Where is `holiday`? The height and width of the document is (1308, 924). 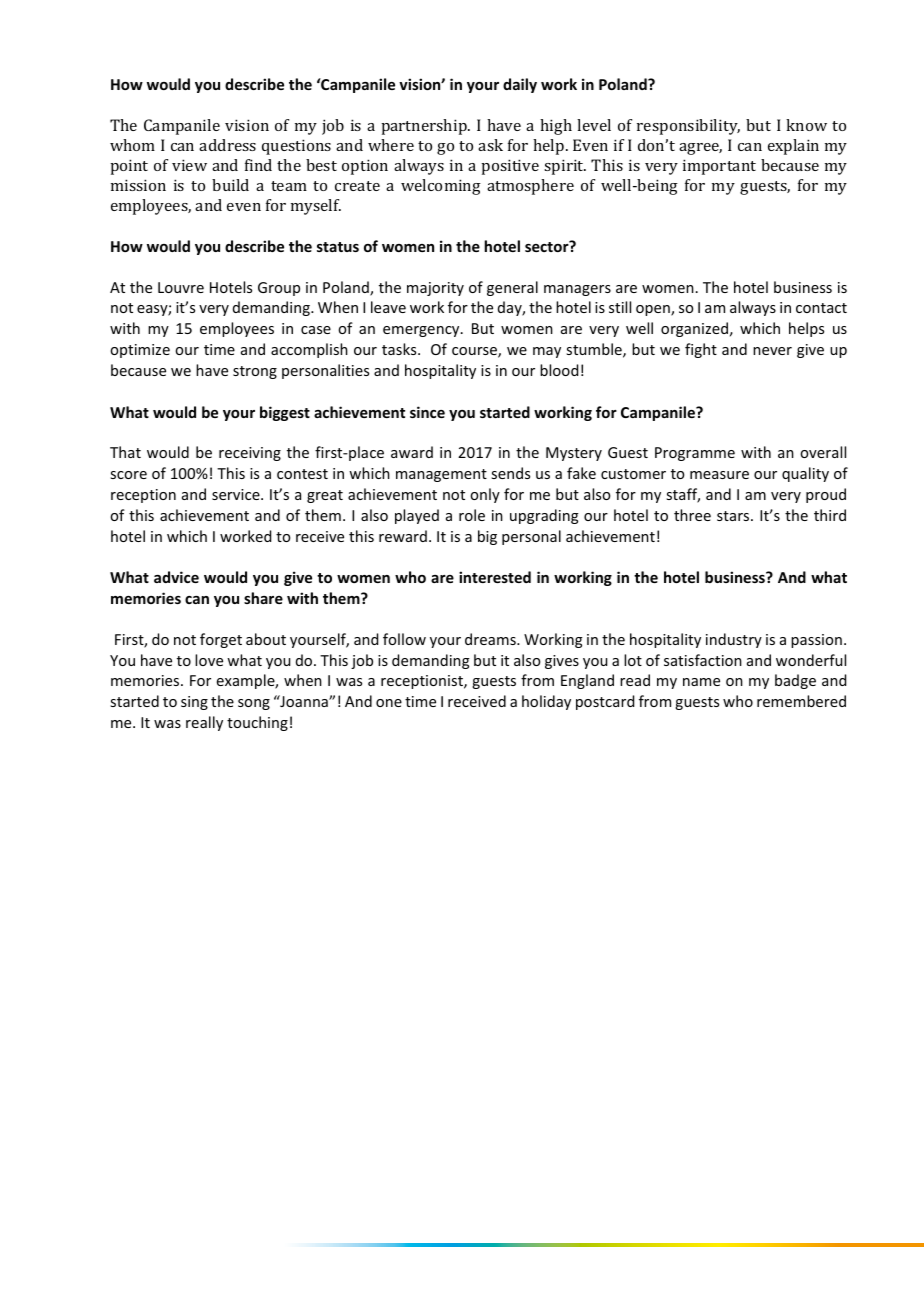
holiday is located at coordinates (546, 702).
